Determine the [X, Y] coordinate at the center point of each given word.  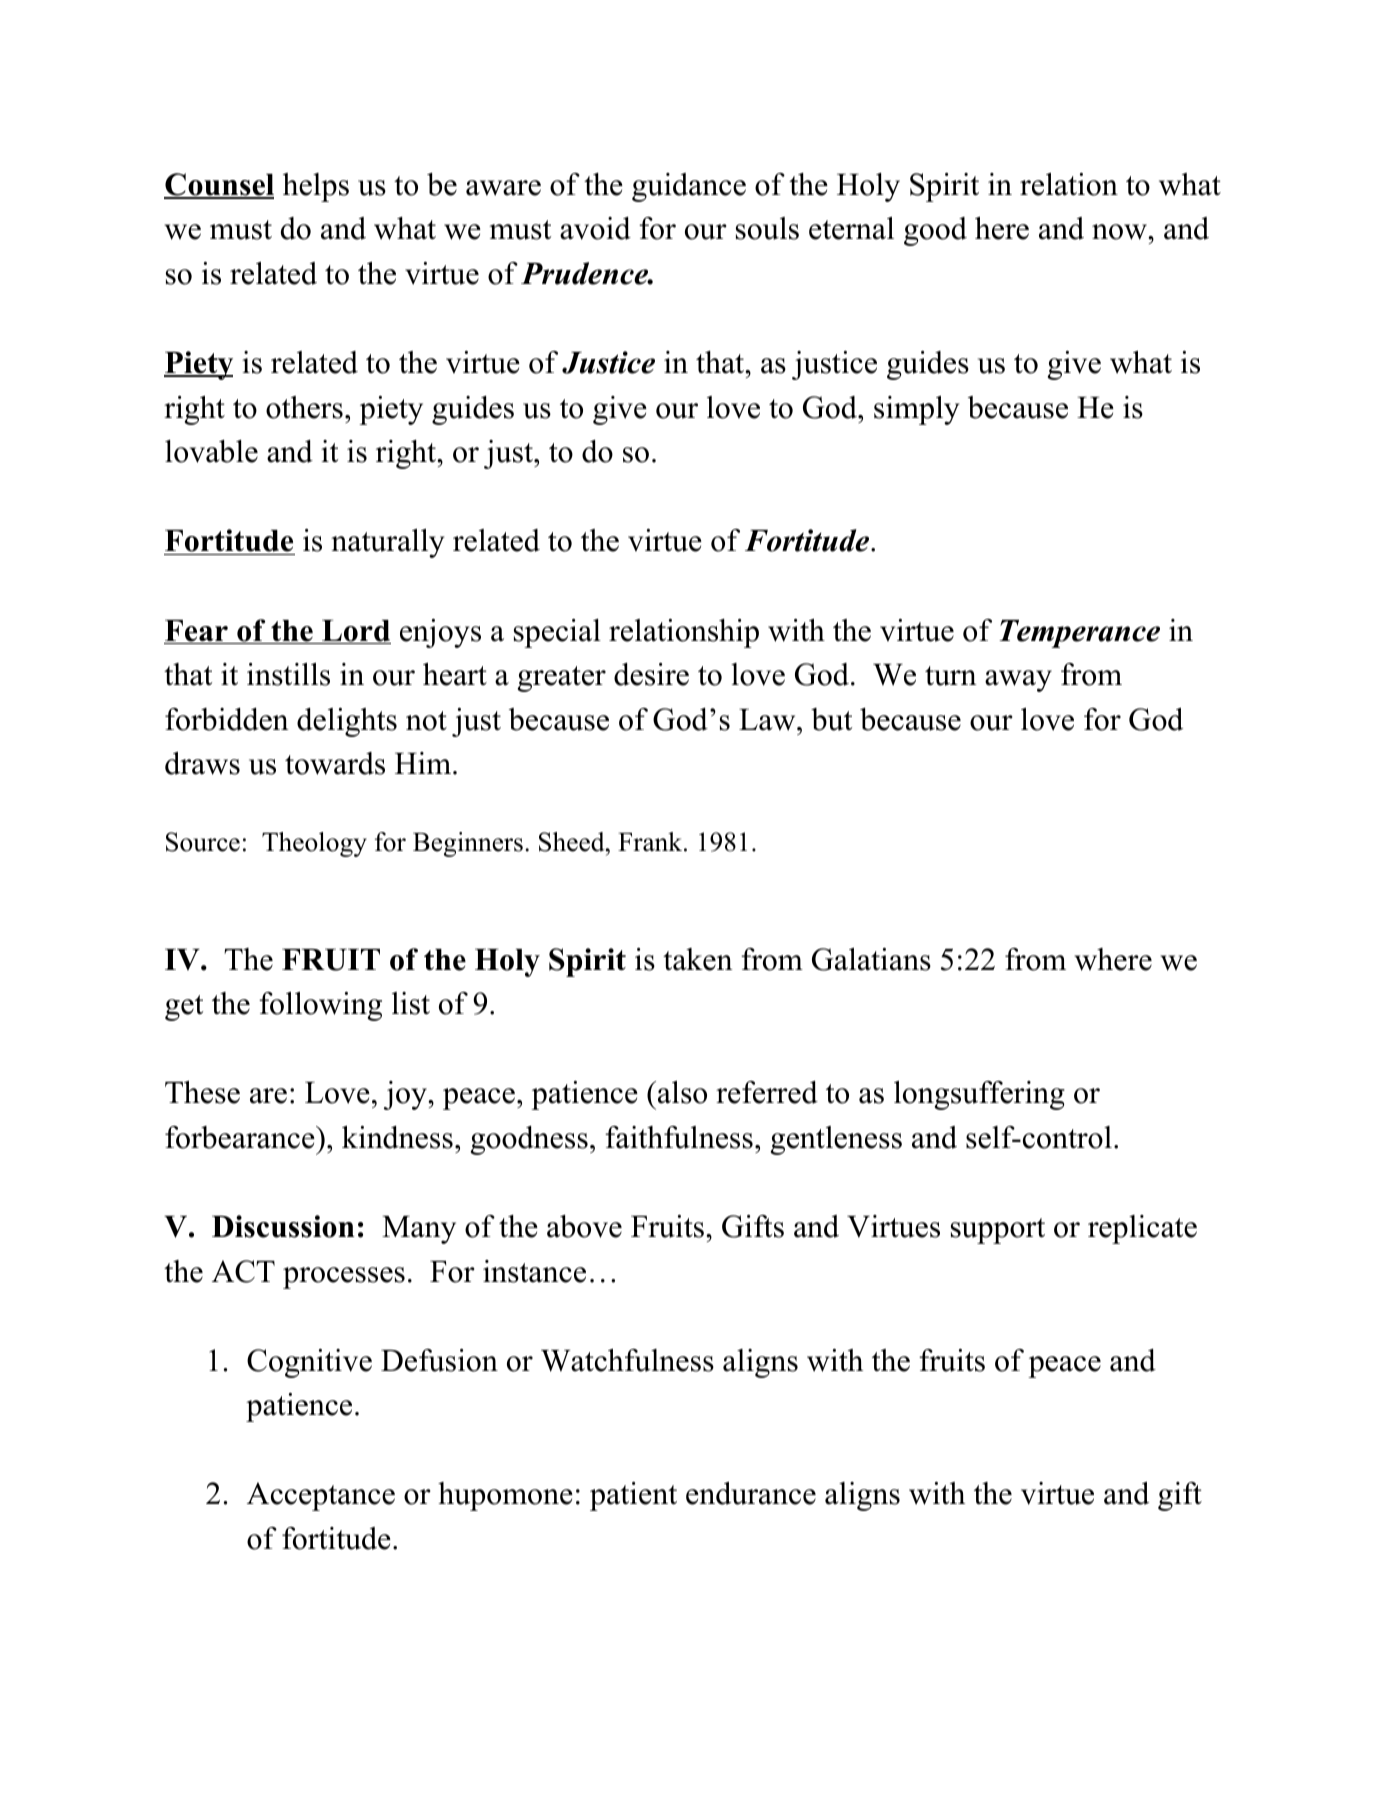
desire [651, 674]
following [320, 1006]
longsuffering [979, 1095]
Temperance [1079, 634]
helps [316, 187]
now [1120, 232]
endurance [751, 1493]
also [682, 1092]
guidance [689, 187]
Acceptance [321, 1496]
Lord [355, 632]
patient [633, 1496]
